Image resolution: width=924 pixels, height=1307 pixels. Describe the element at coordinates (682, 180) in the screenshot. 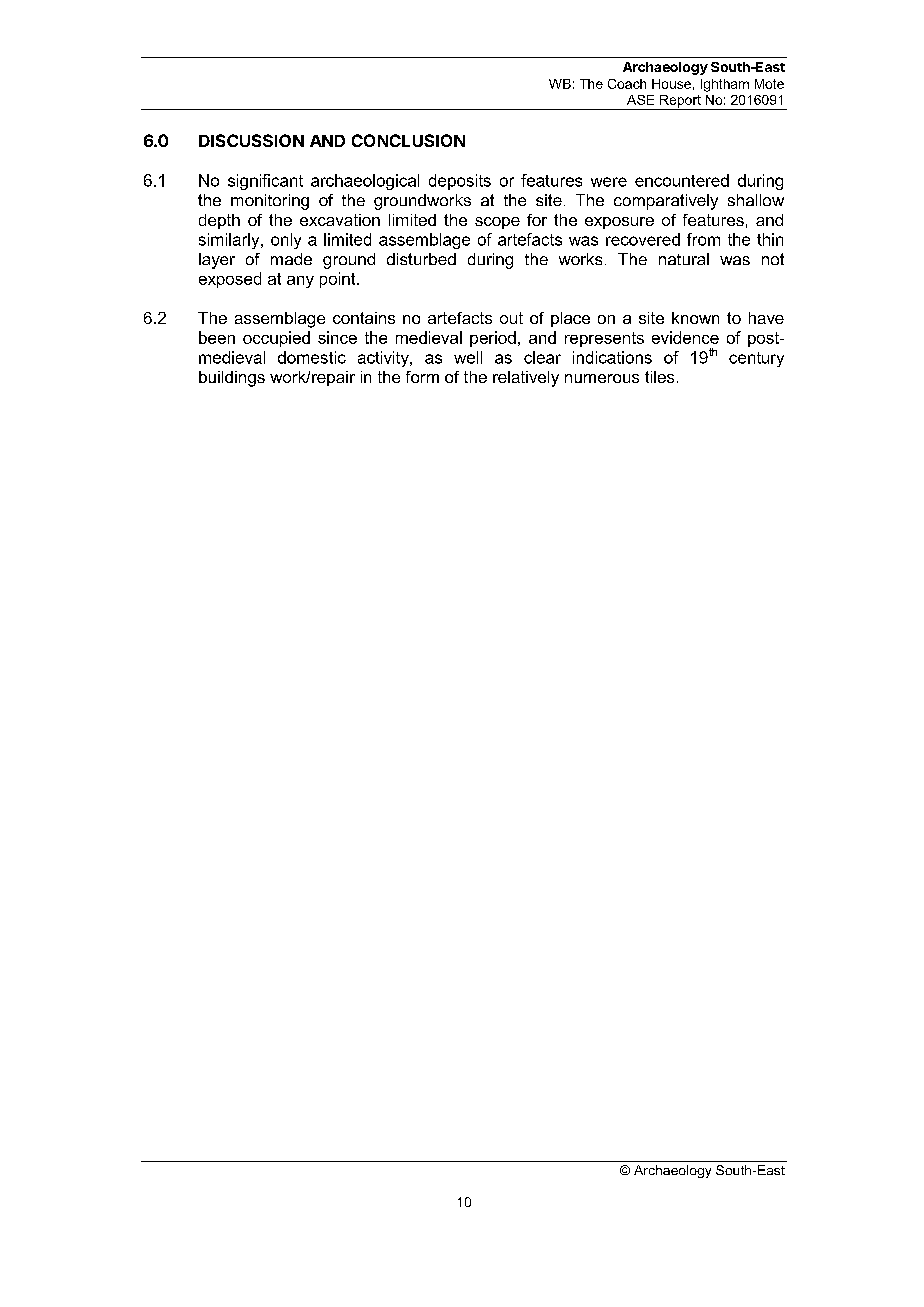

I see `encountered` at that location.
